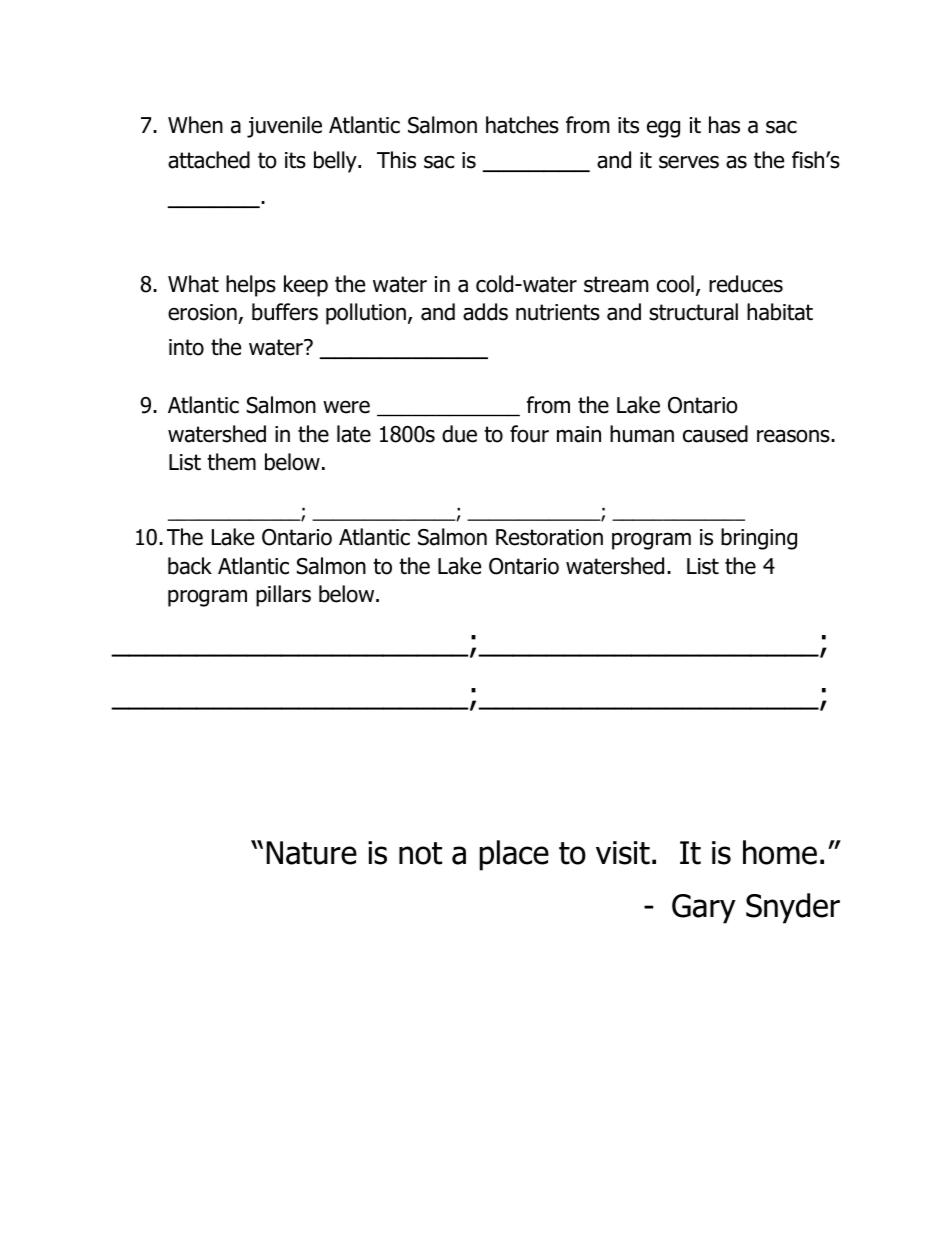  What do you see at coordinates (522, 125) in the document?
I see `hatches` at bounding box center [522, 125].
